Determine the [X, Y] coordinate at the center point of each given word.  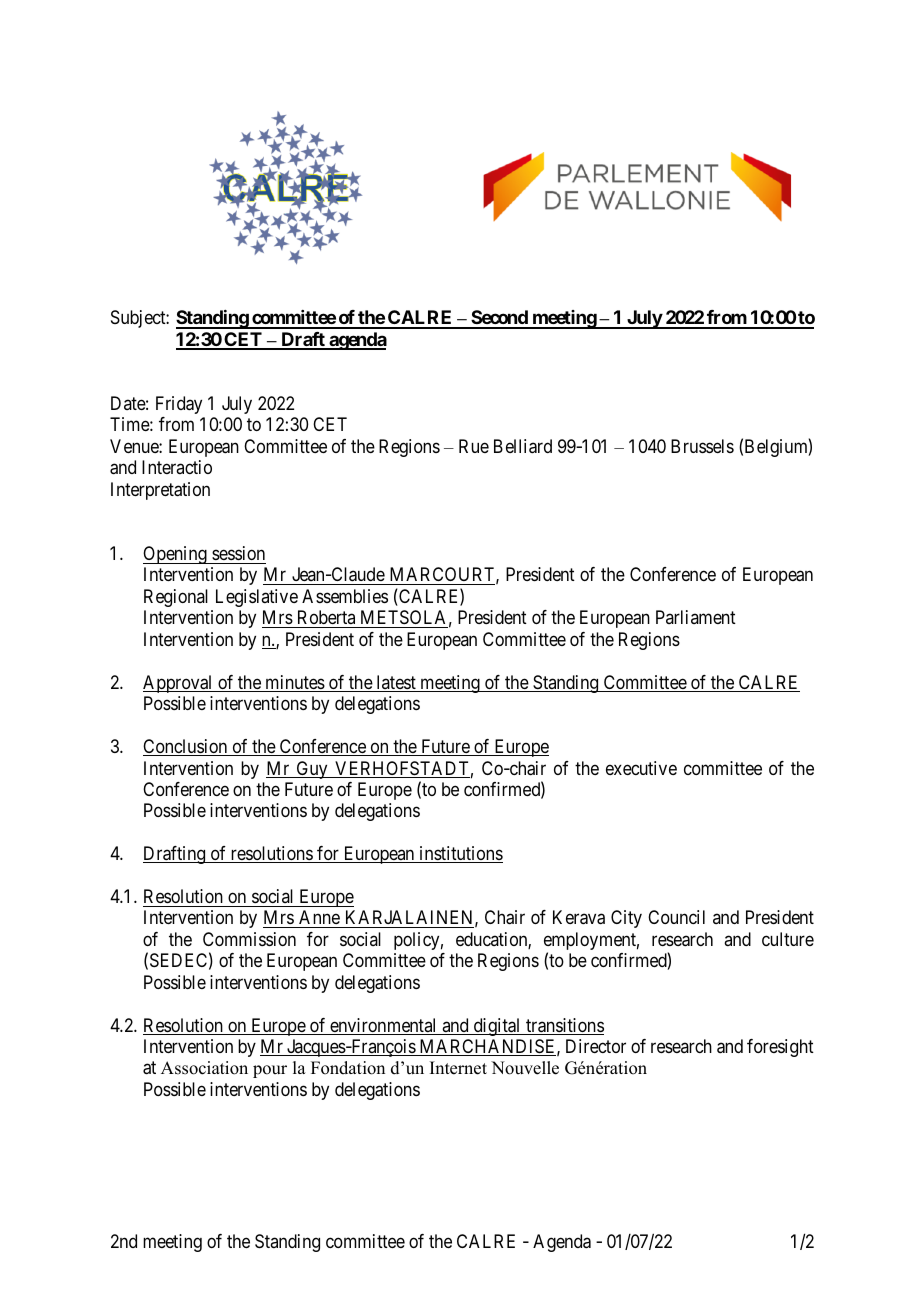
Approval [179, 684]
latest [396, 683]
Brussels [702, 446]
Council [676, 917]
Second [499, 319]
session [238, 553]
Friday [179, 405]
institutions [460, 854]
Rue [474, 446]
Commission [249, 939]
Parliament [696, 617]
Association [204, 1068]
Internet [458, 1068]
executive [641, 768]
